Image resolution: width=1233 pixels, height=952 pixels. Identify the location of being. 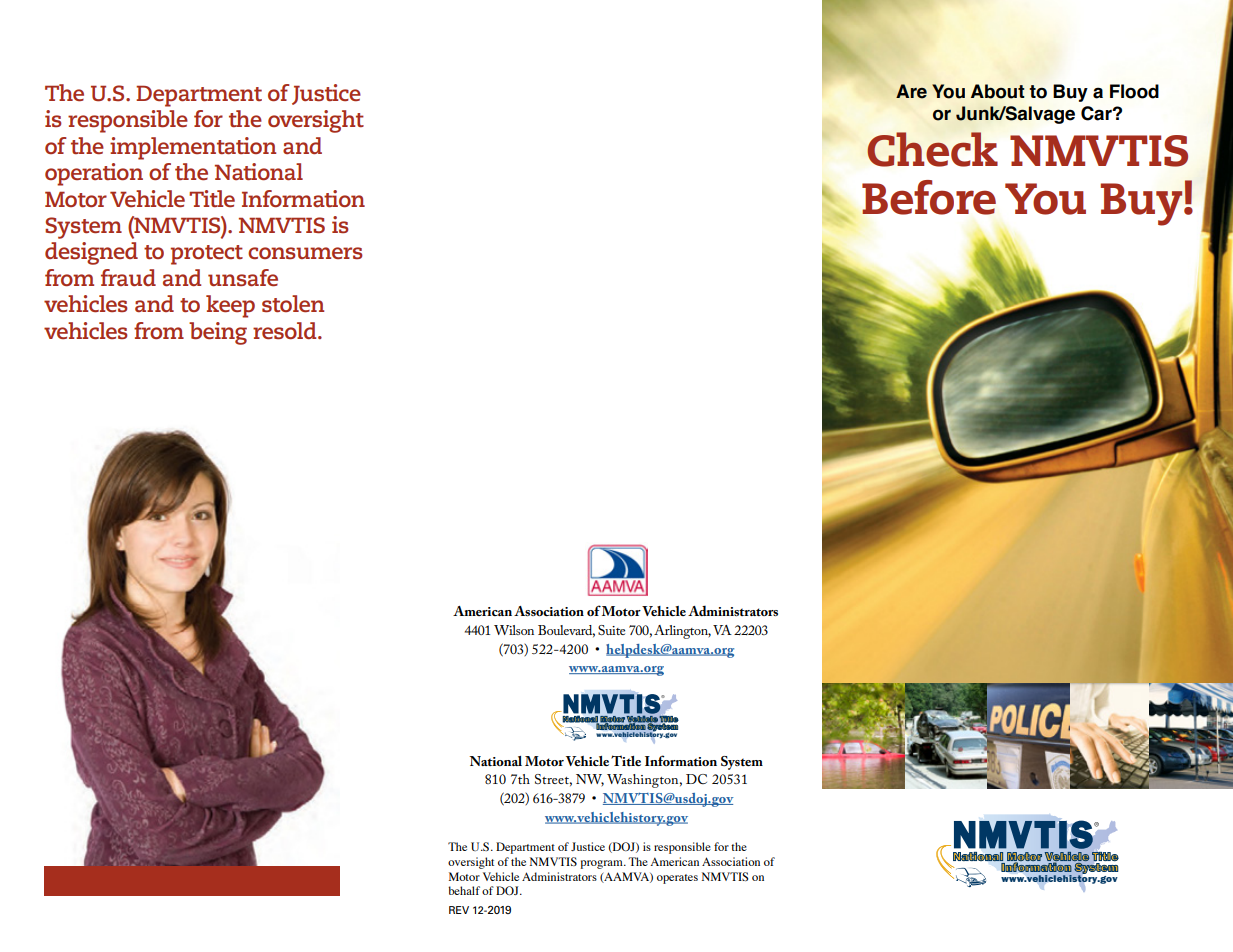
(218, 333).
